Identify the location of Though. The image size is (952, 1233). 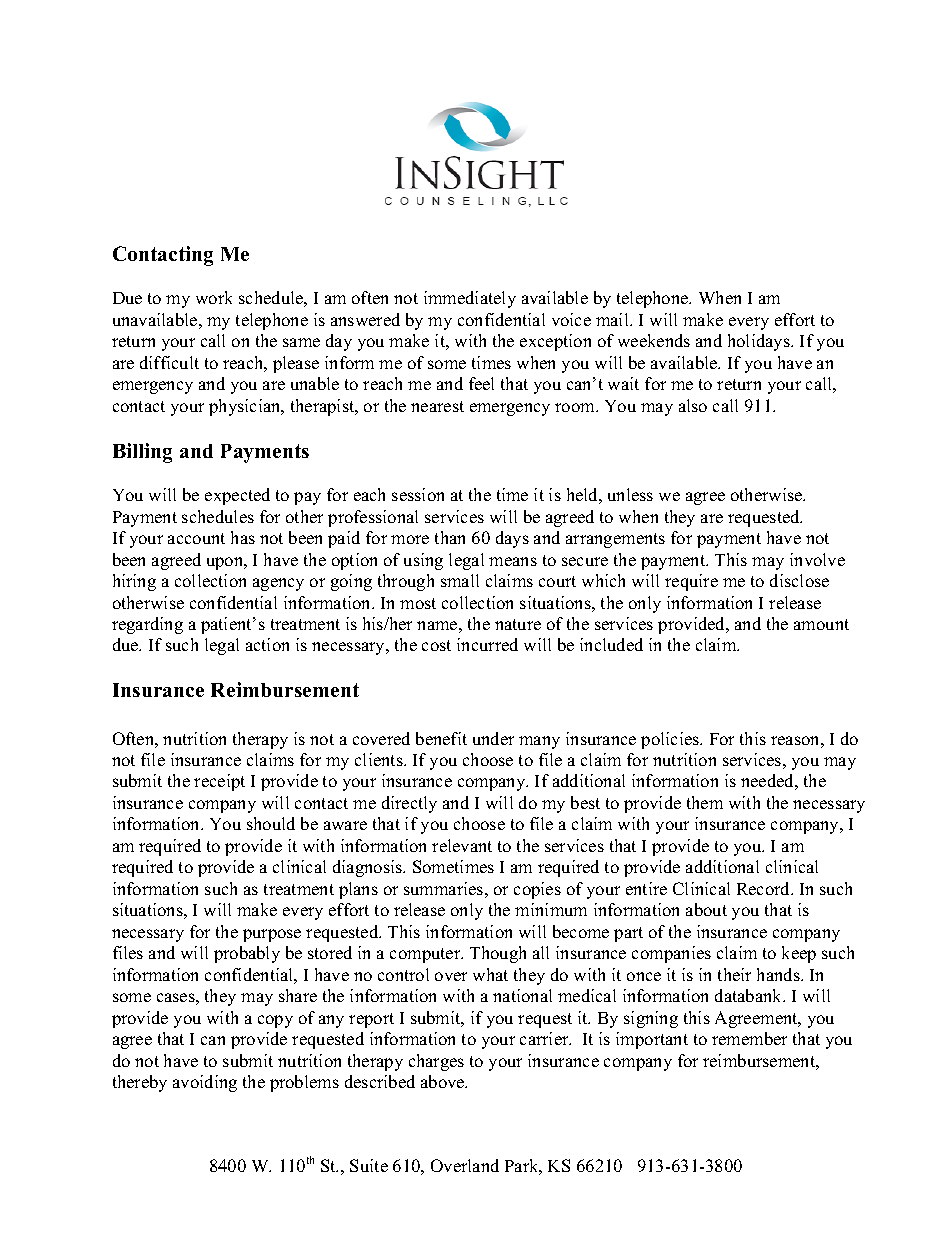
(498, 954).
